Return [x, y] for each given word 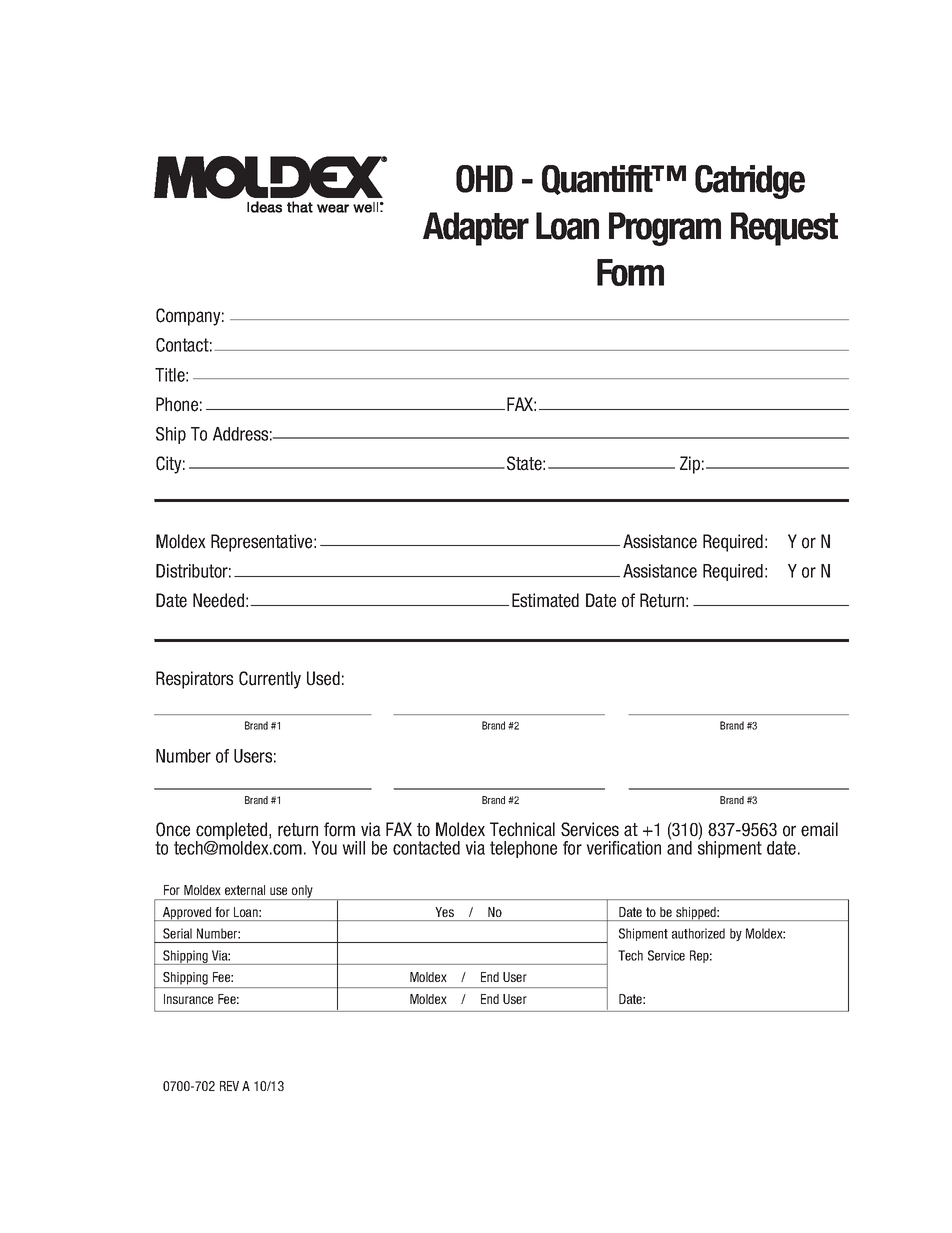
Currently [270, 680]
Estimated [545, 600]
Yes [445, 912]
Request [784, 229]
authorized [698, 933]
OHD [484, 179]
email [819, 829]
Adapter [476, 229]
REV [229, 1086]
